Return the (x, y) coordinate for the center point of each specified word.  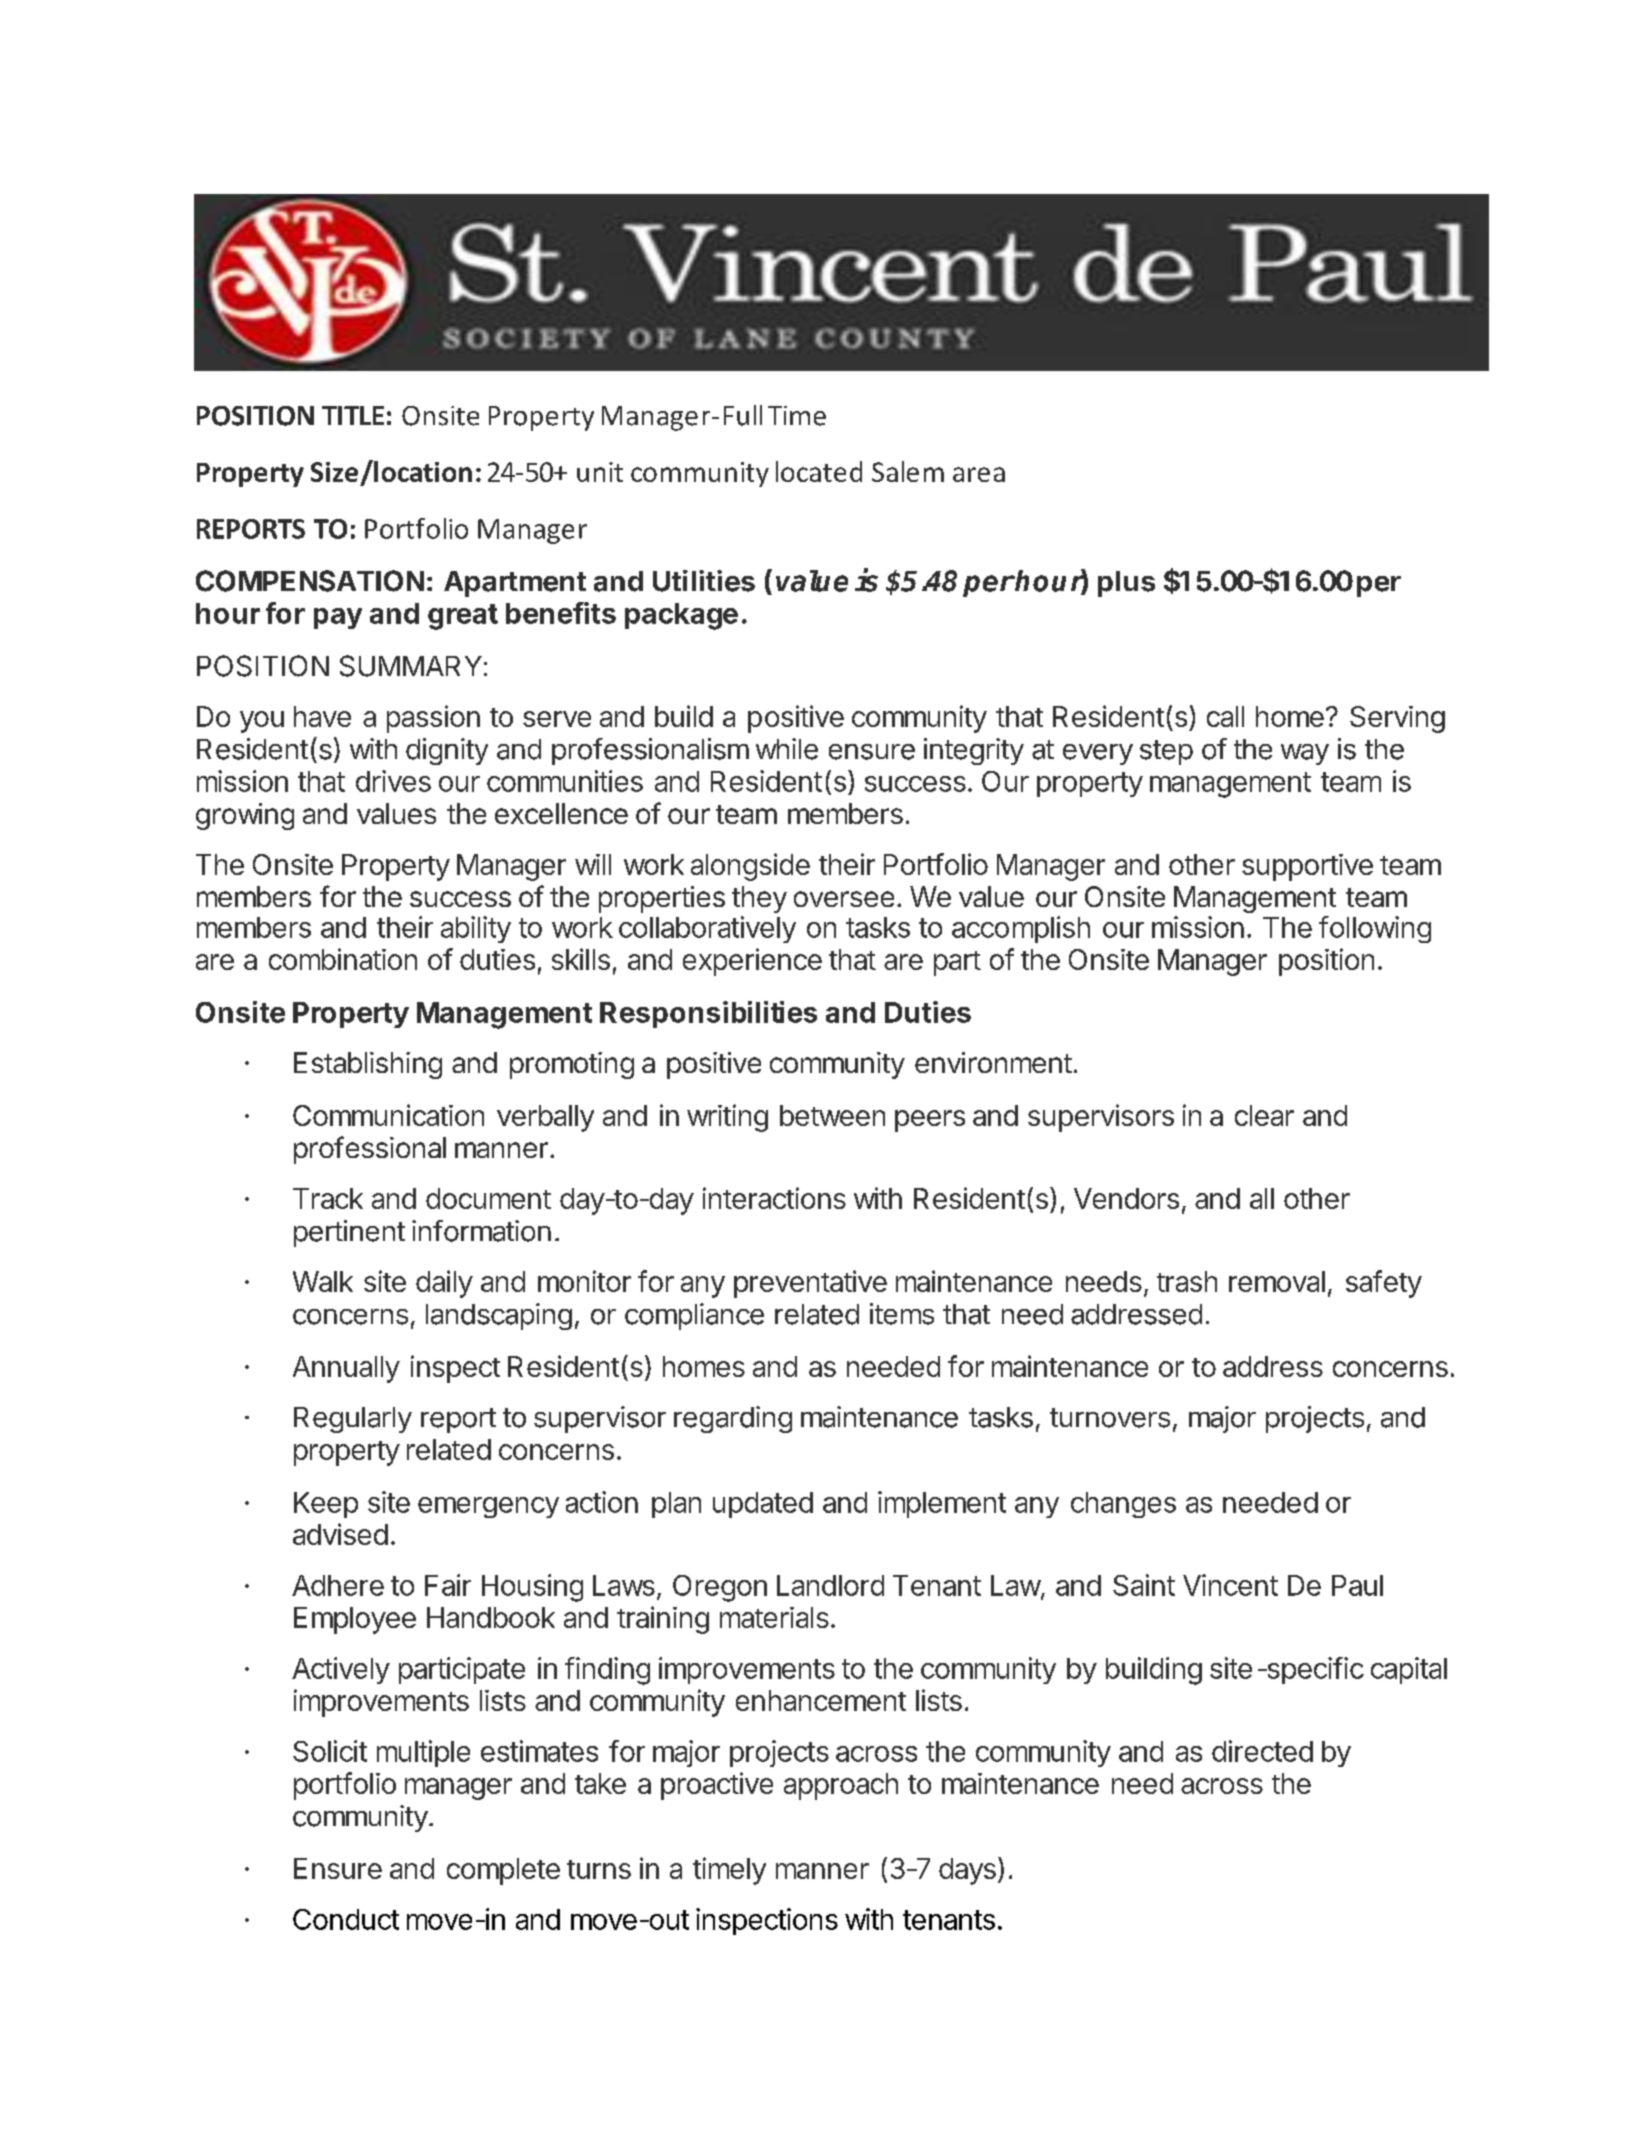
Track (328, 1198)
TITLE (353, 415)
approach (841, 1786)
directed (1262, 1751)
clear (1264, 1115)
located (819, 471)
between (832, 1115)
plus (1126, 584)
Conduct (346, 1919)
